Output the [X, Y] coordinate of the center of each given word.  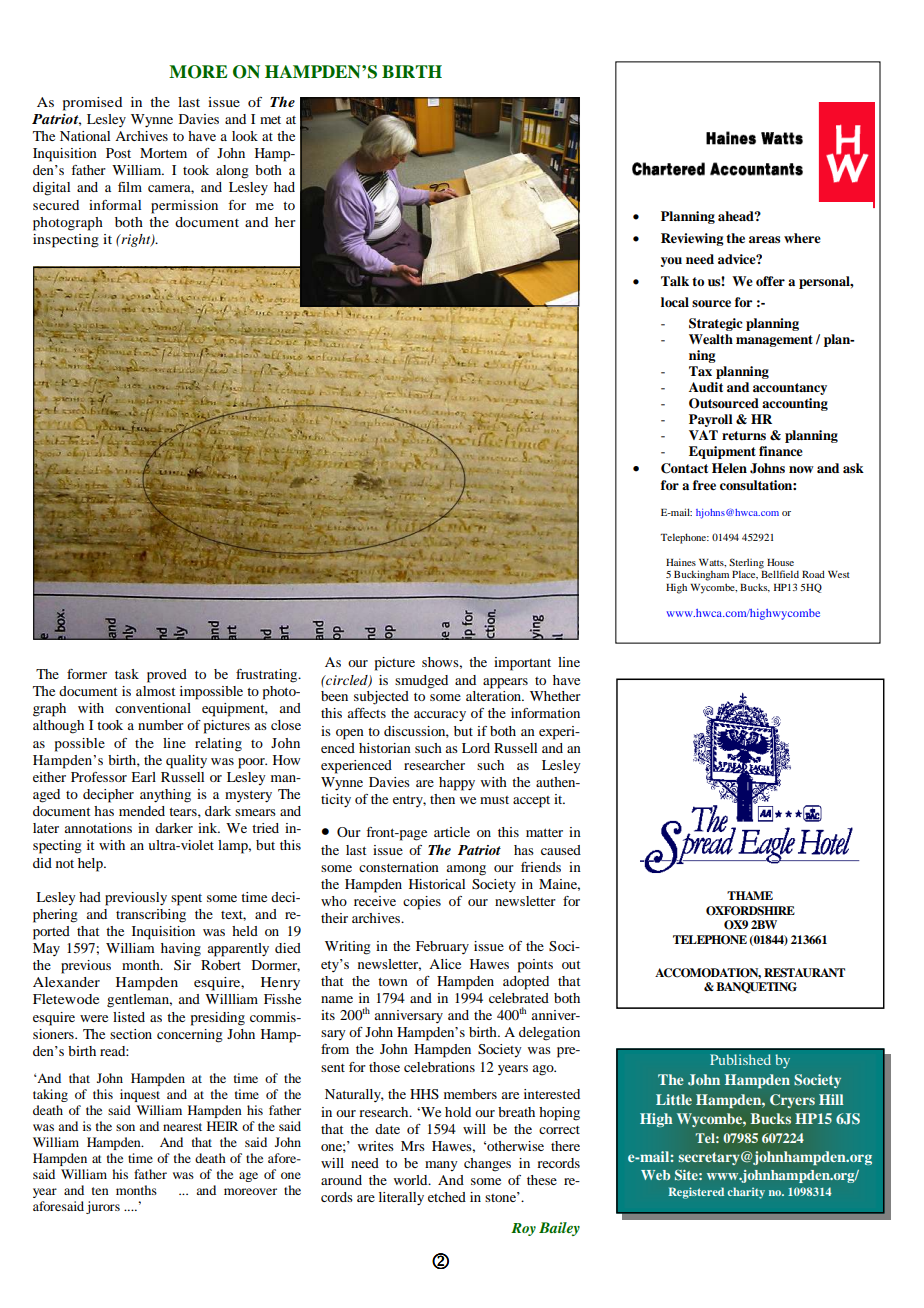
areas [764, 239]
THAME [750, 895]
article [452, 832]
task [127, 674]
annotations [98, 828]
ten [100, 1191]
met [270, 120]
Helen [729, 468]
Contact [684, 468]
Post [118, 153]
